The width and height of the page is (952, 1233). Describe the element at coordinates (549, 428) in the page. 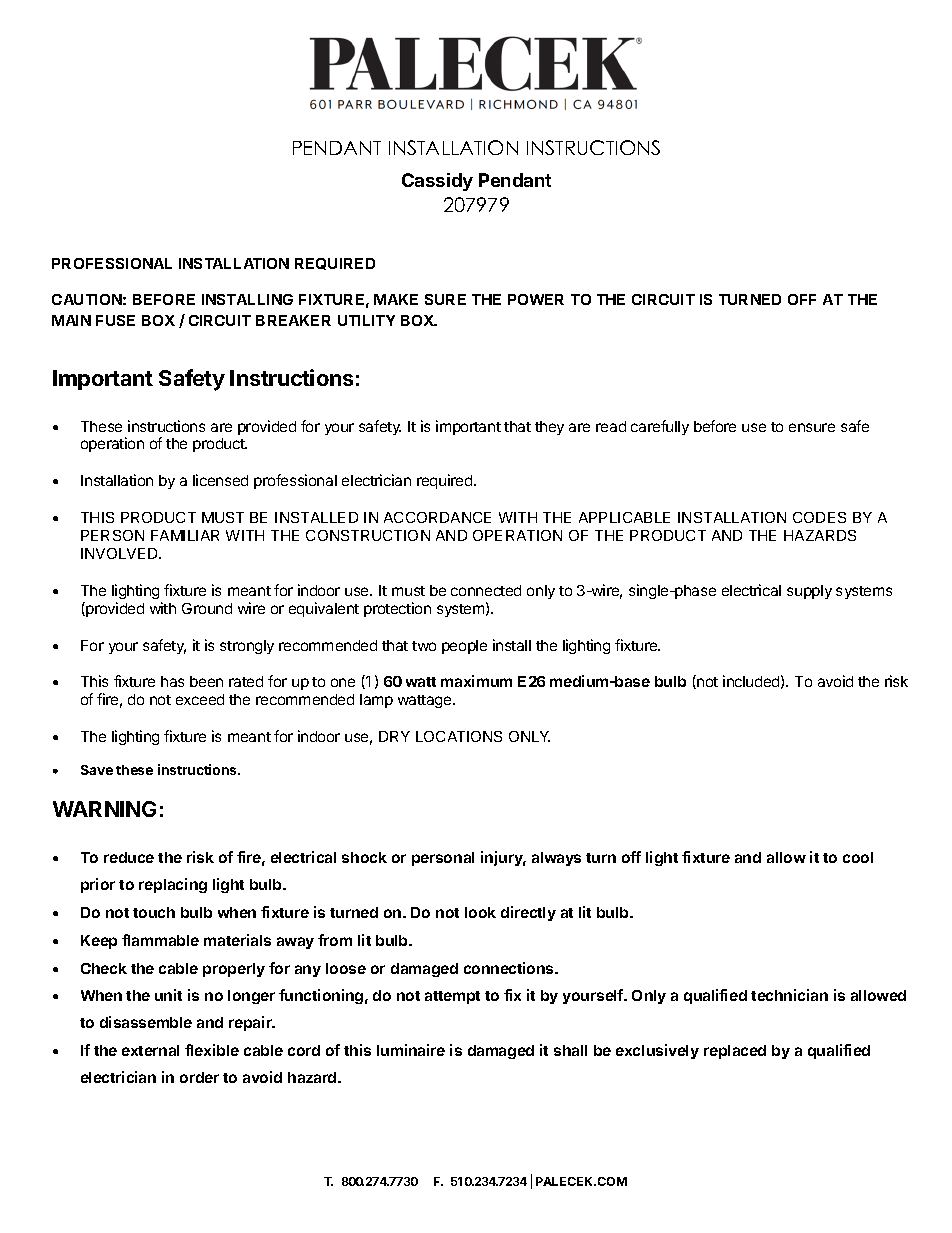

I see `they` at that location.
